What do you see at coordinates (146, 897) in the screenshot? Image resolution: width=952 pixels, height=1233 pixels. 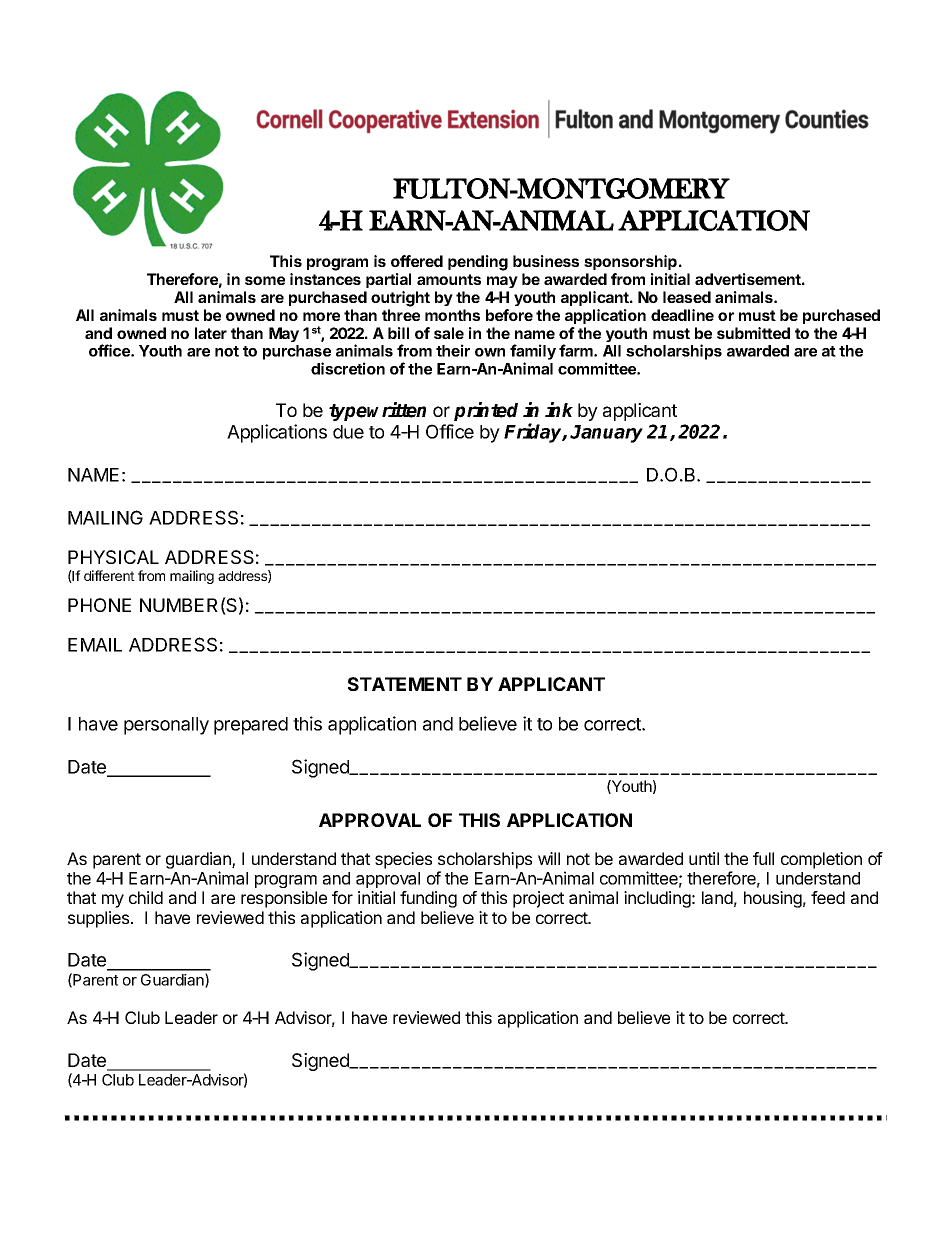 I see `child` at bounding box center [146, 897].
